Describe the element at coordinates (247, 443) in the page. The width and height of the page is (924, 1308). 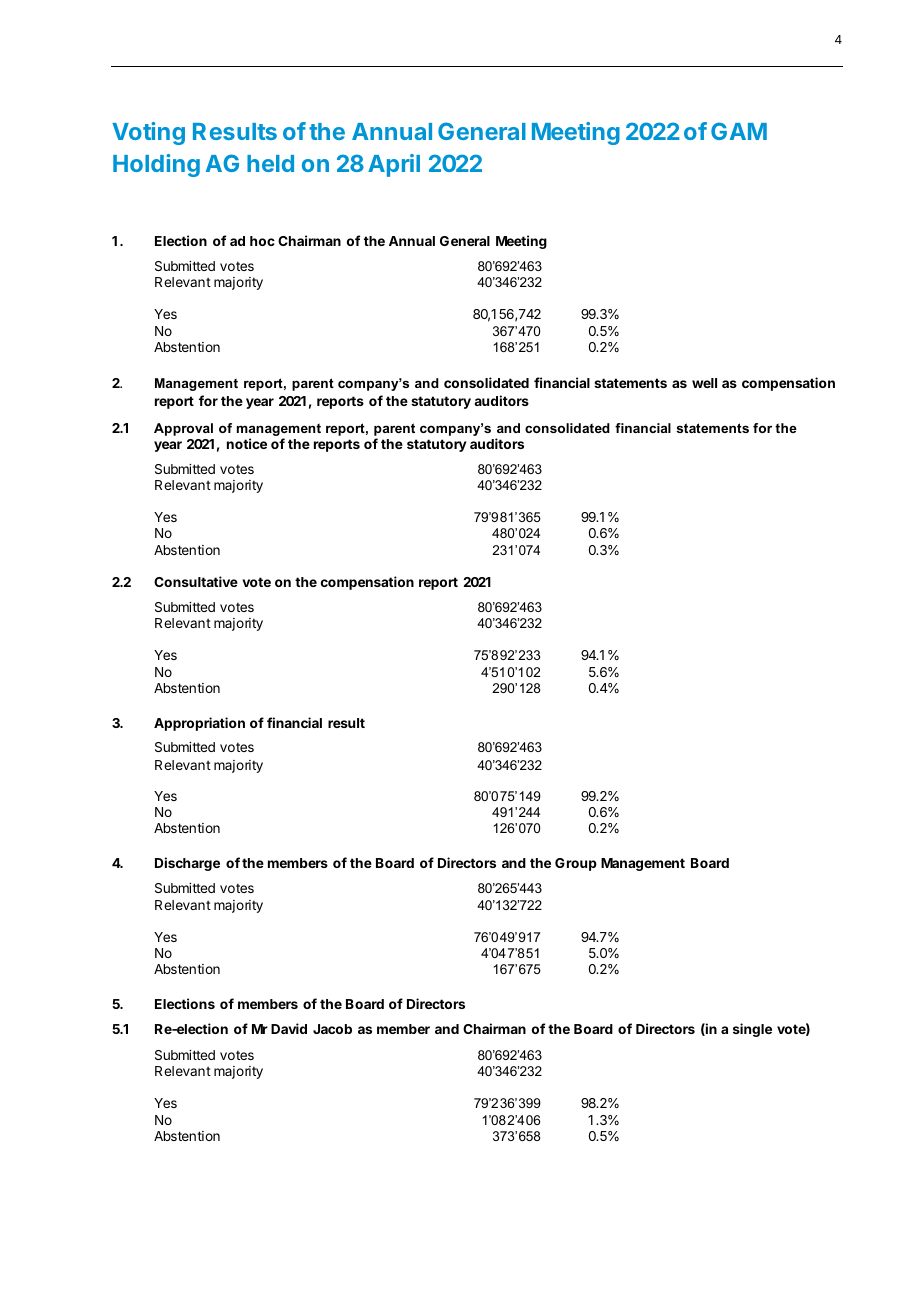
I see `notice` at that location.
